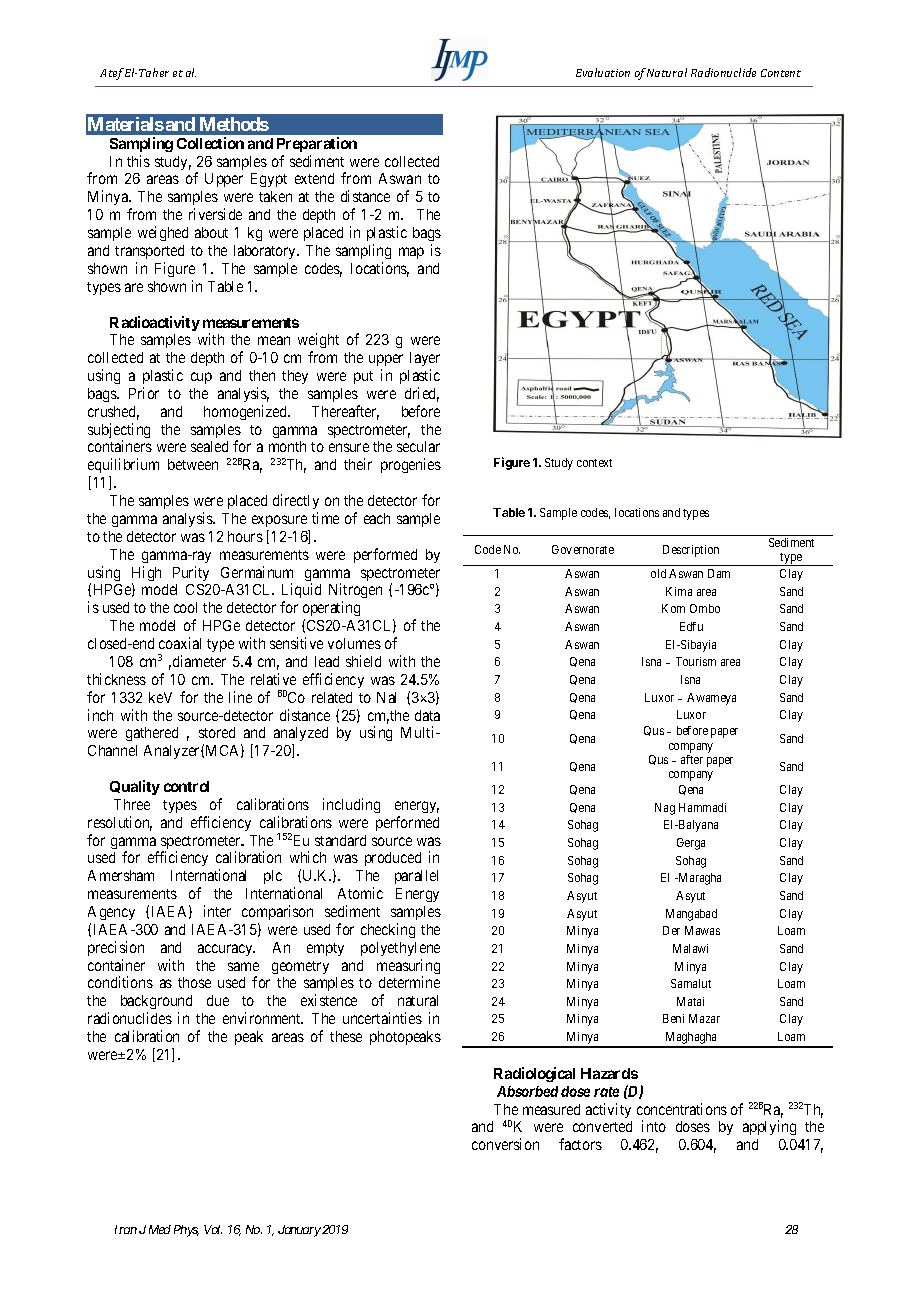  Describe the element at coordinates (186, 1231) in the image. I see `Phys` at that location.
